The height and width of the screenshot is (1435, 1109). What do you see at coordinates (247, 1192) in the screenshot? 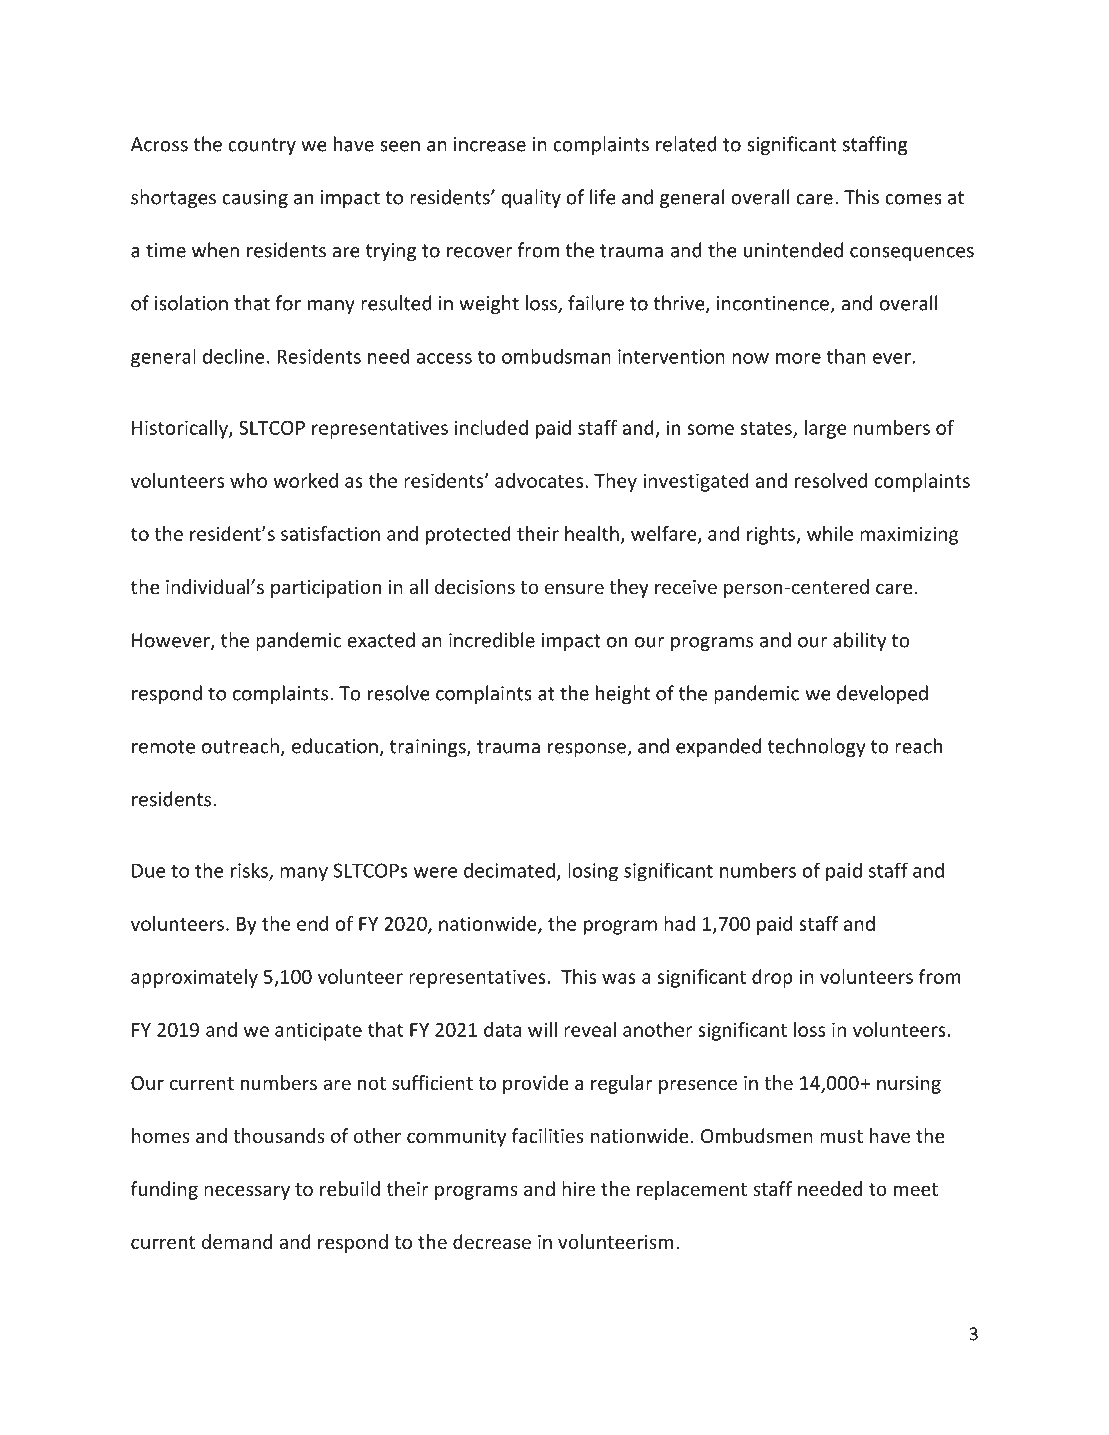
I see `necessary` at bounding box center [247, 1192].
